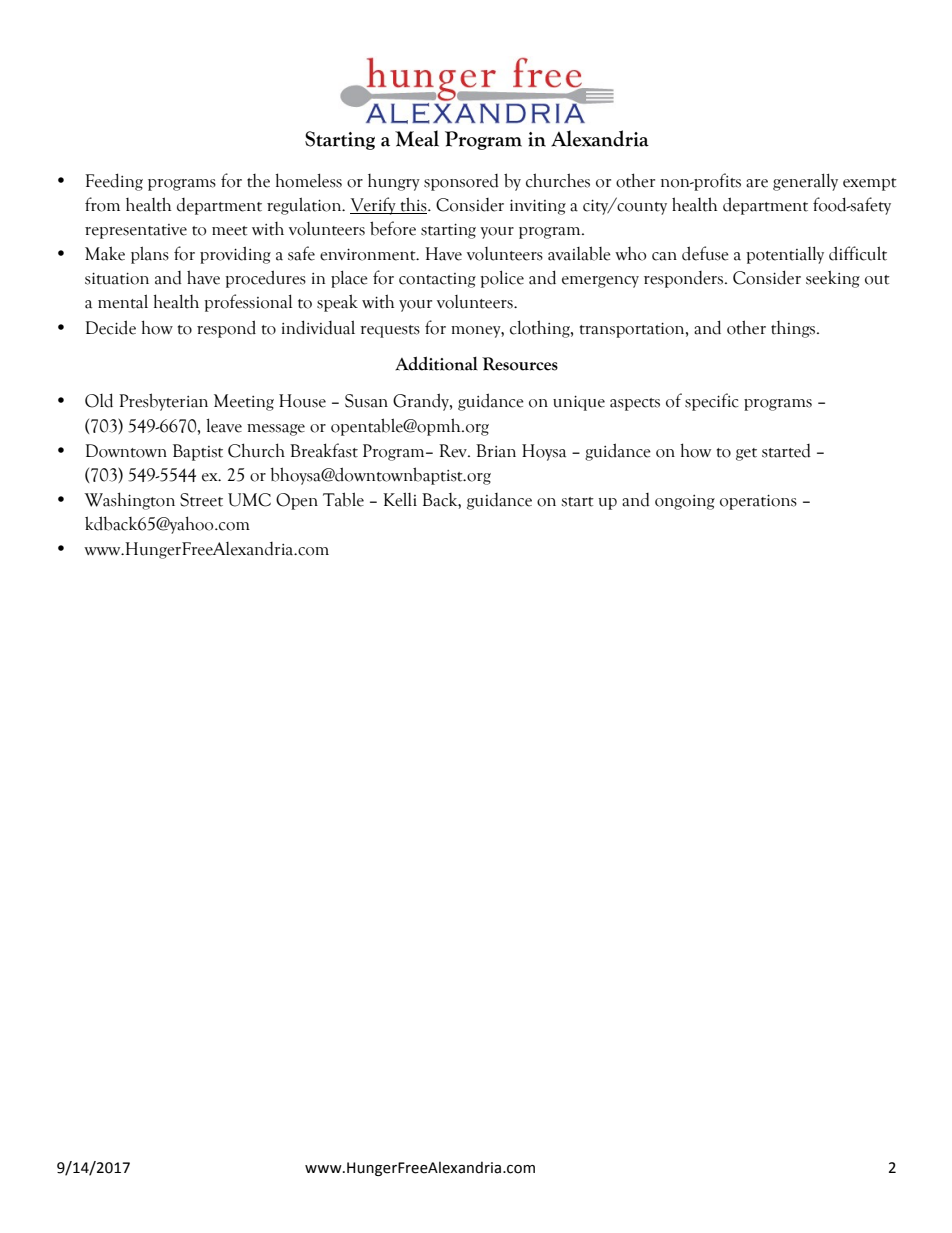 The width and height of the screenshot is (952, 1233). I want to click on requests, so click(390, 331).
